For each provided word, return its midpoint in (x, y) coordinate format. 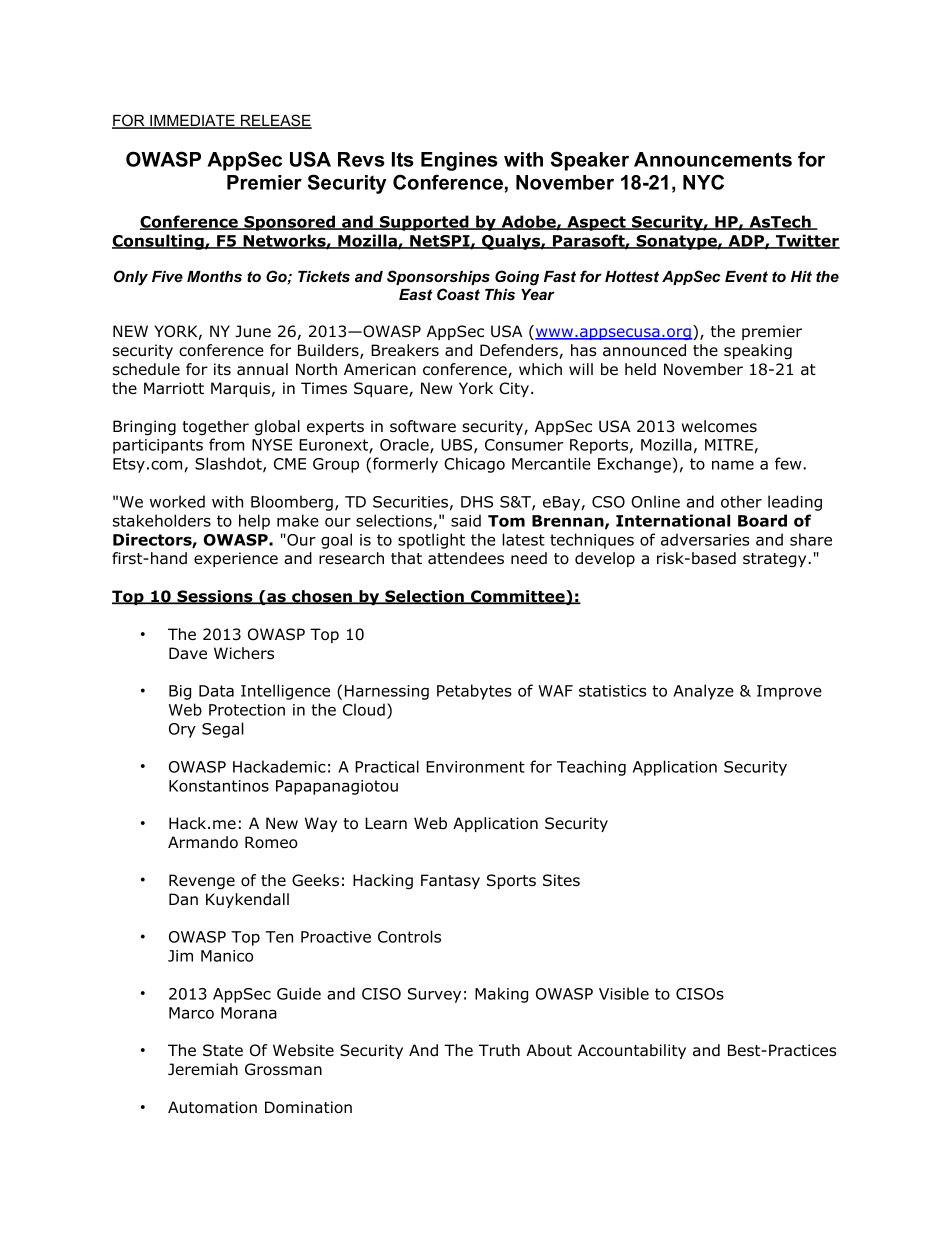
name (733, 465)
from (226, 444)
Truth (499, 1050)
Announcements (713, 159)
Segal (223, 730)
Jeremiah (203, 1069)
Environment (475, 767)
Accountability (632, 1051)
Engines (459, 161)
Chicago (474, 465)
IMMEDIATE (192, 122)
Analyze (703, 692)
